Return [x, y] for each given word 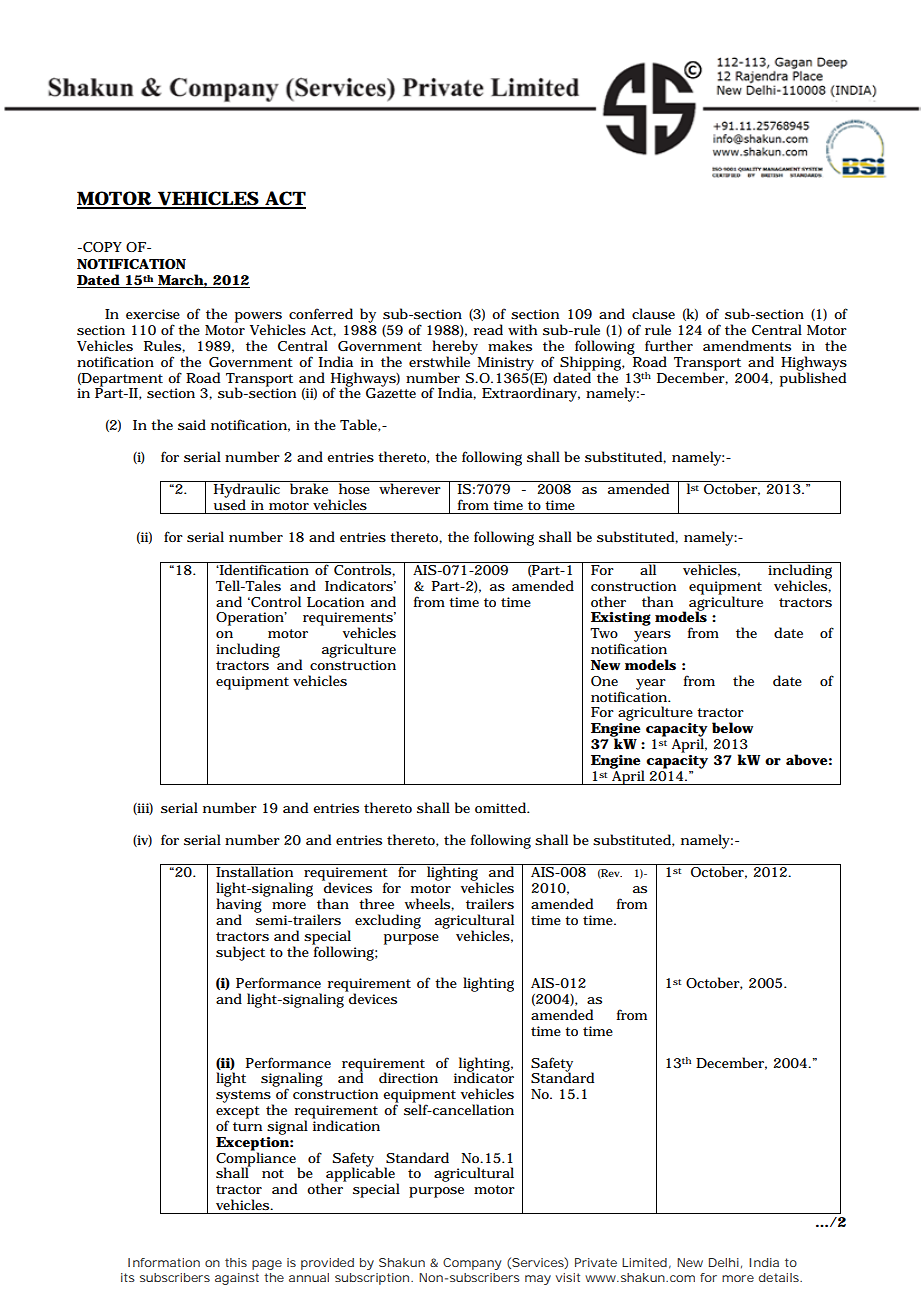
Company [472, 1264]
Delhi [724, 1262]
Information [164, 1262]
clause [653, 314]
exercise [153, 314]
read [488, 329]
